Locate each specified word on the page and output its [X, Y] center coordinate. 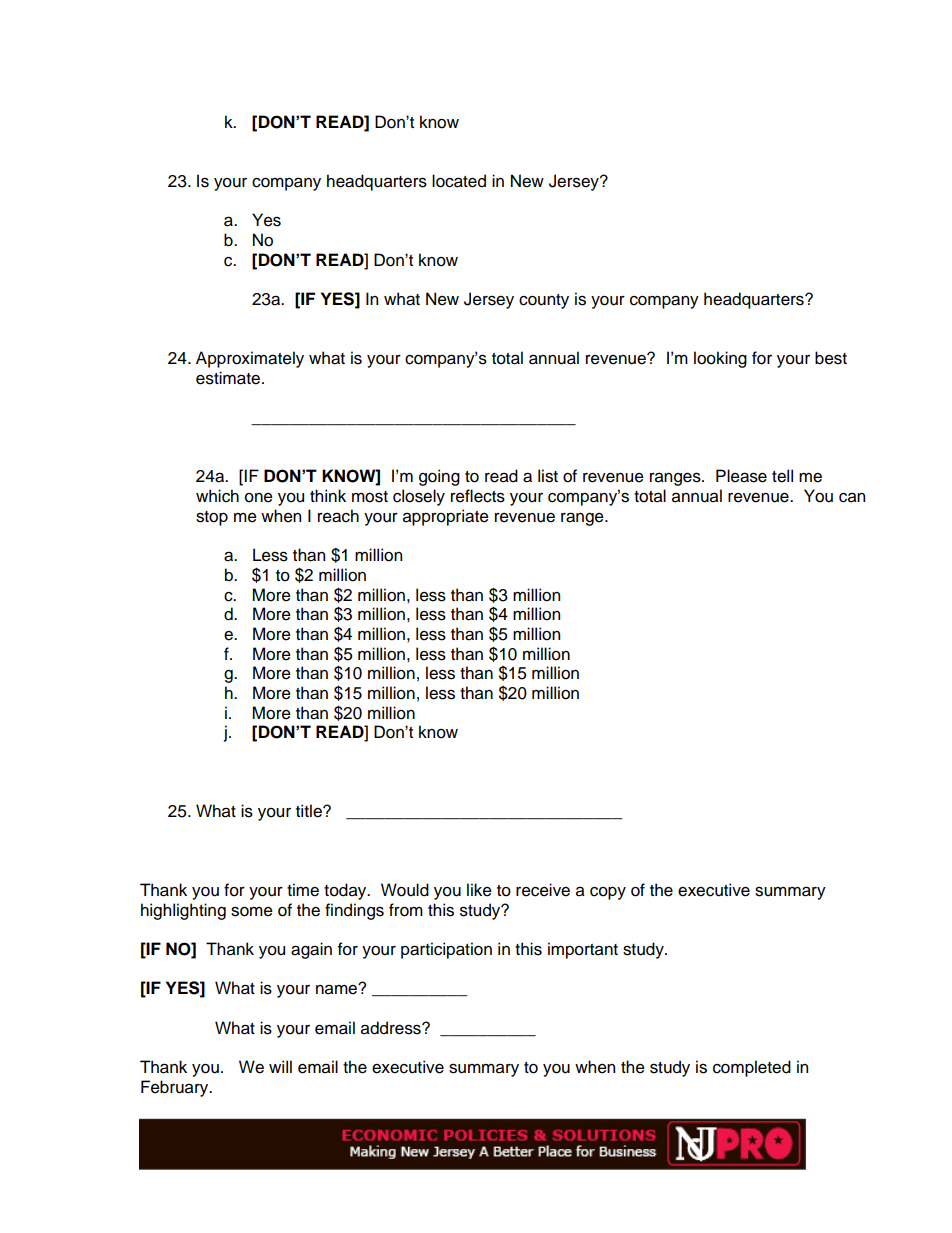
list [548, 476]
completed [752, 1068]
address [392, 1028]
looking [720, 359]
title [310, 811]
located [459, 181]
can [852, 498]
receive [543, 890]
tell [782, 476]
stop [212, 518]
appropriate [446, 517]
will [280, 1066]
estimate [228, 378]
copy [608, 893]
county [544, 301]
